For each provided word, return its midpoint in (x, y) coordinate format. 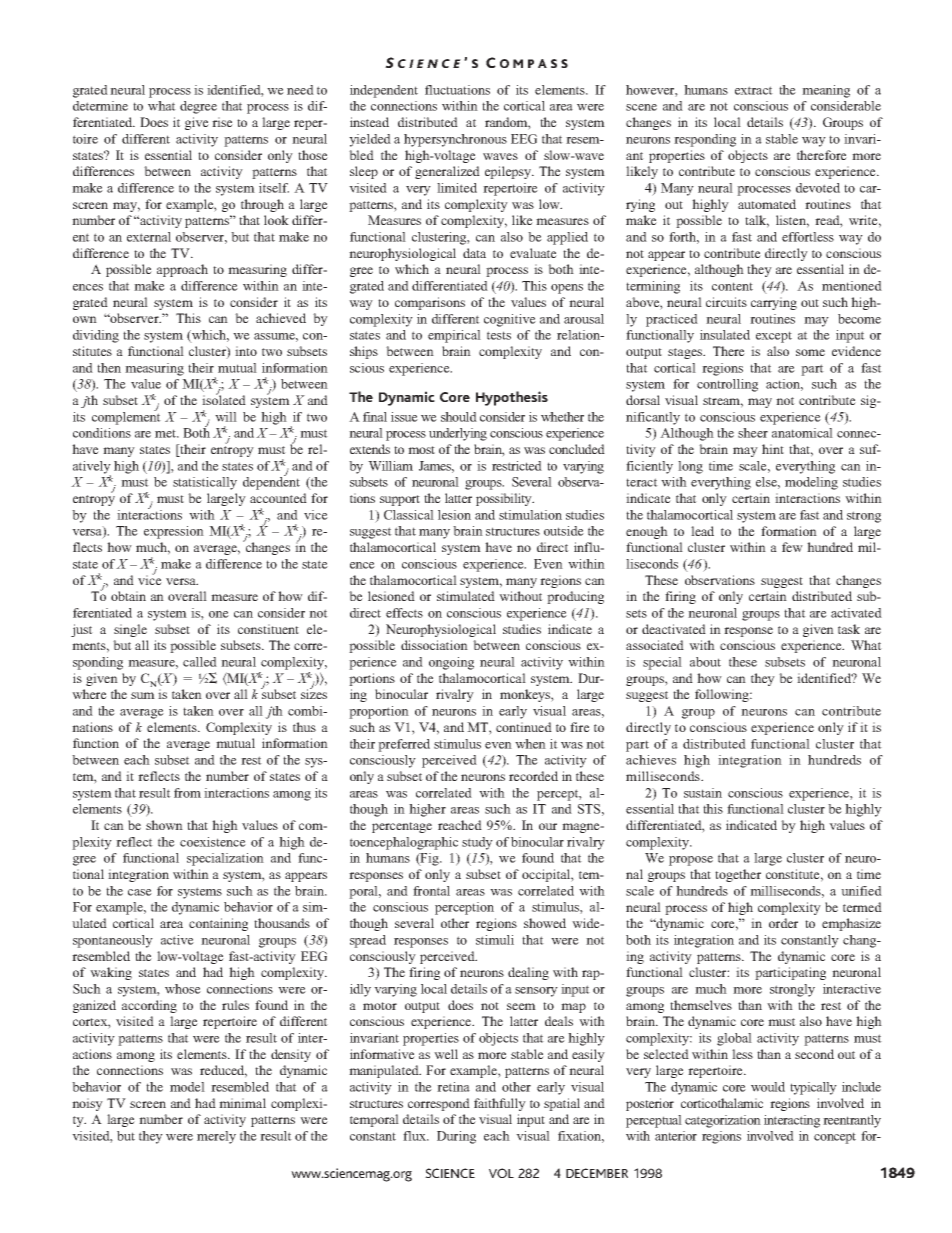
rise (222, 122)
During (456, 1137)
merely (216, 1137)
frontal (431, 891)
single (130, 630)
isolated (224, 399)
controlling (727, 385)
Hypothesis (512, 398)
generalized (447, 172)
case (140, 892)
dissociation (434, 645)
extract (754, 90)
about (705, 662)
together (738, 875)
